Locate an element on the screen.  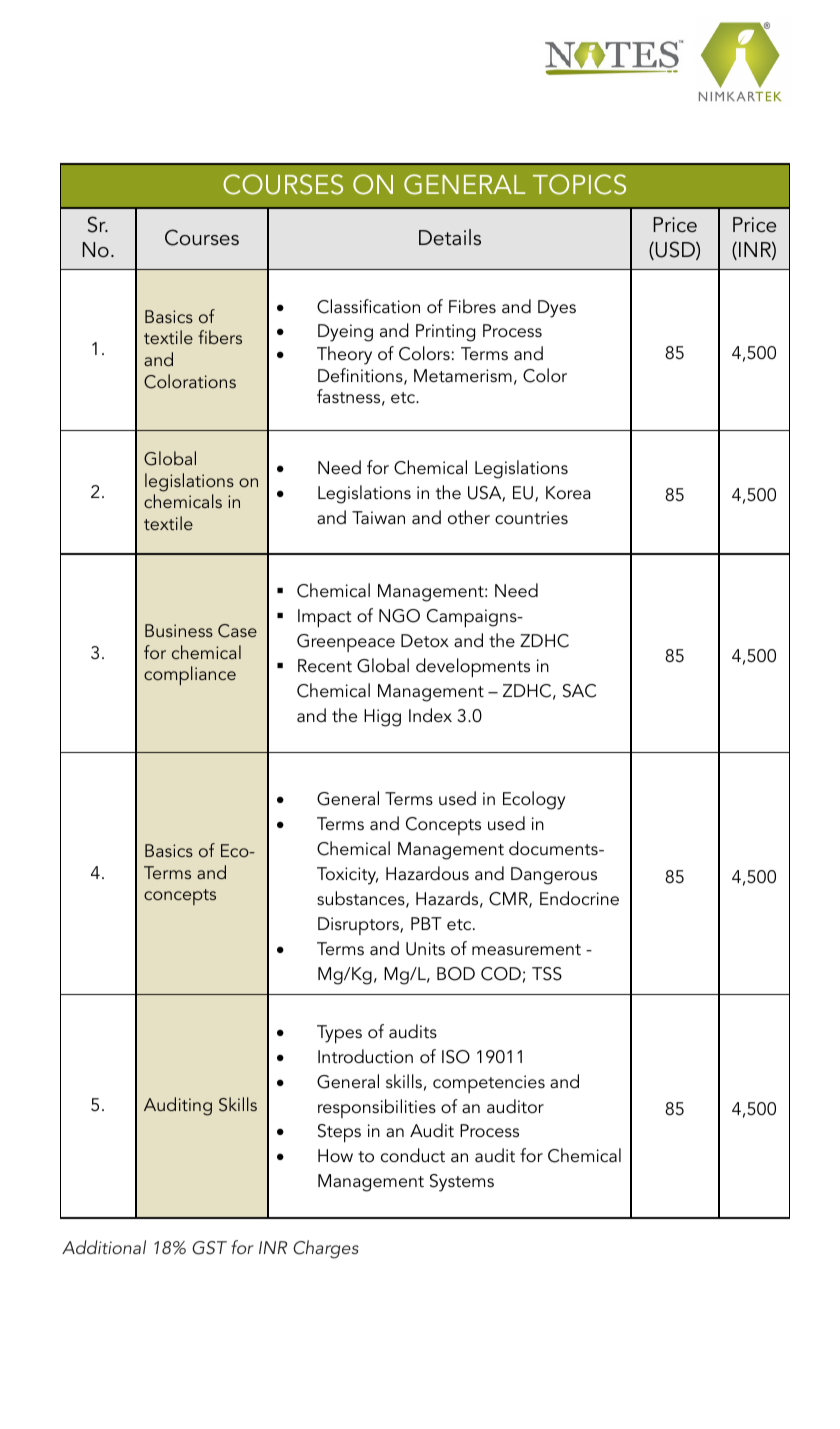
countries is located at coordinates (531, 518).
